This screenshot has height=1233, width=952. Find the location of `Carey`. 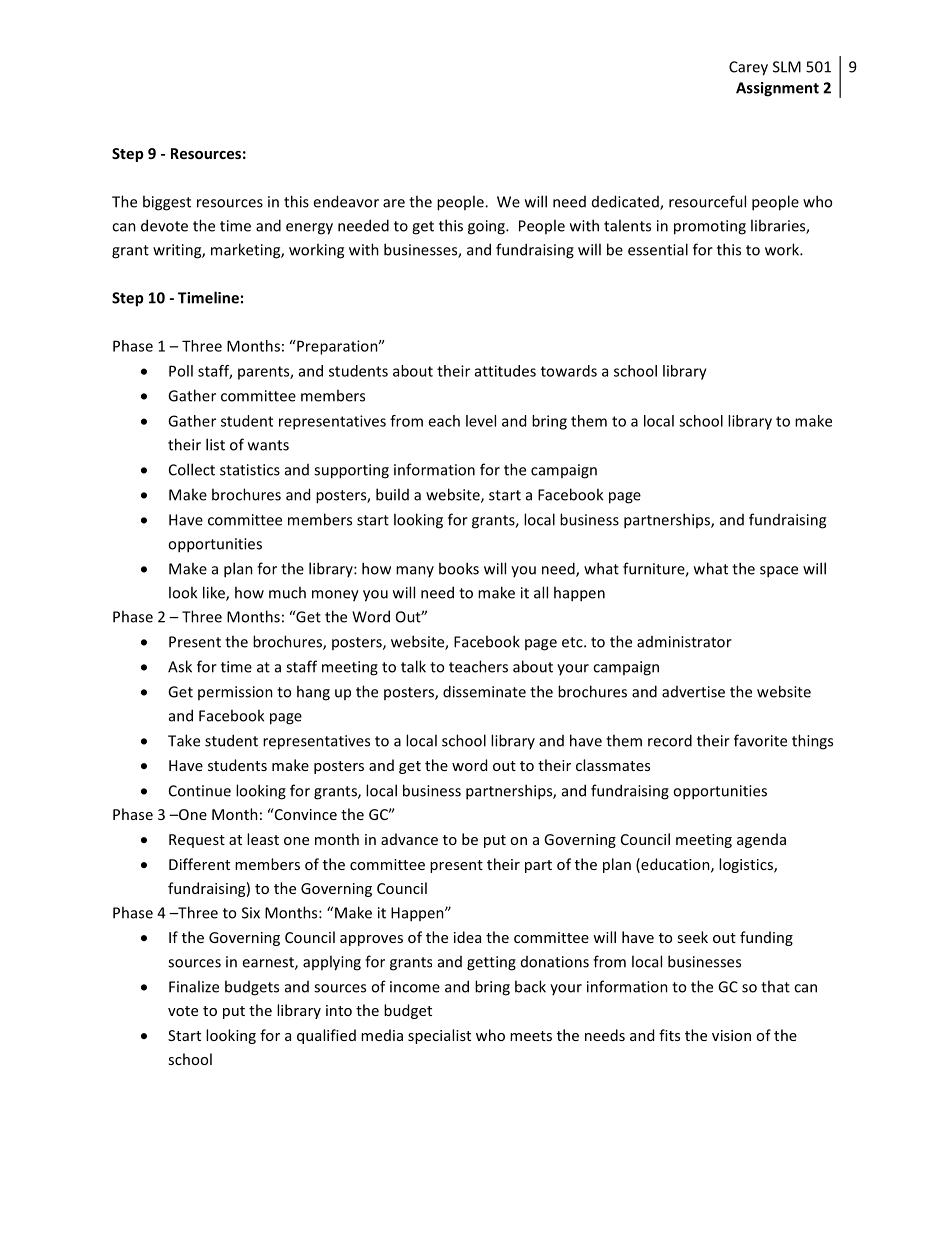

Carey is located at coordinates (748, 68).
